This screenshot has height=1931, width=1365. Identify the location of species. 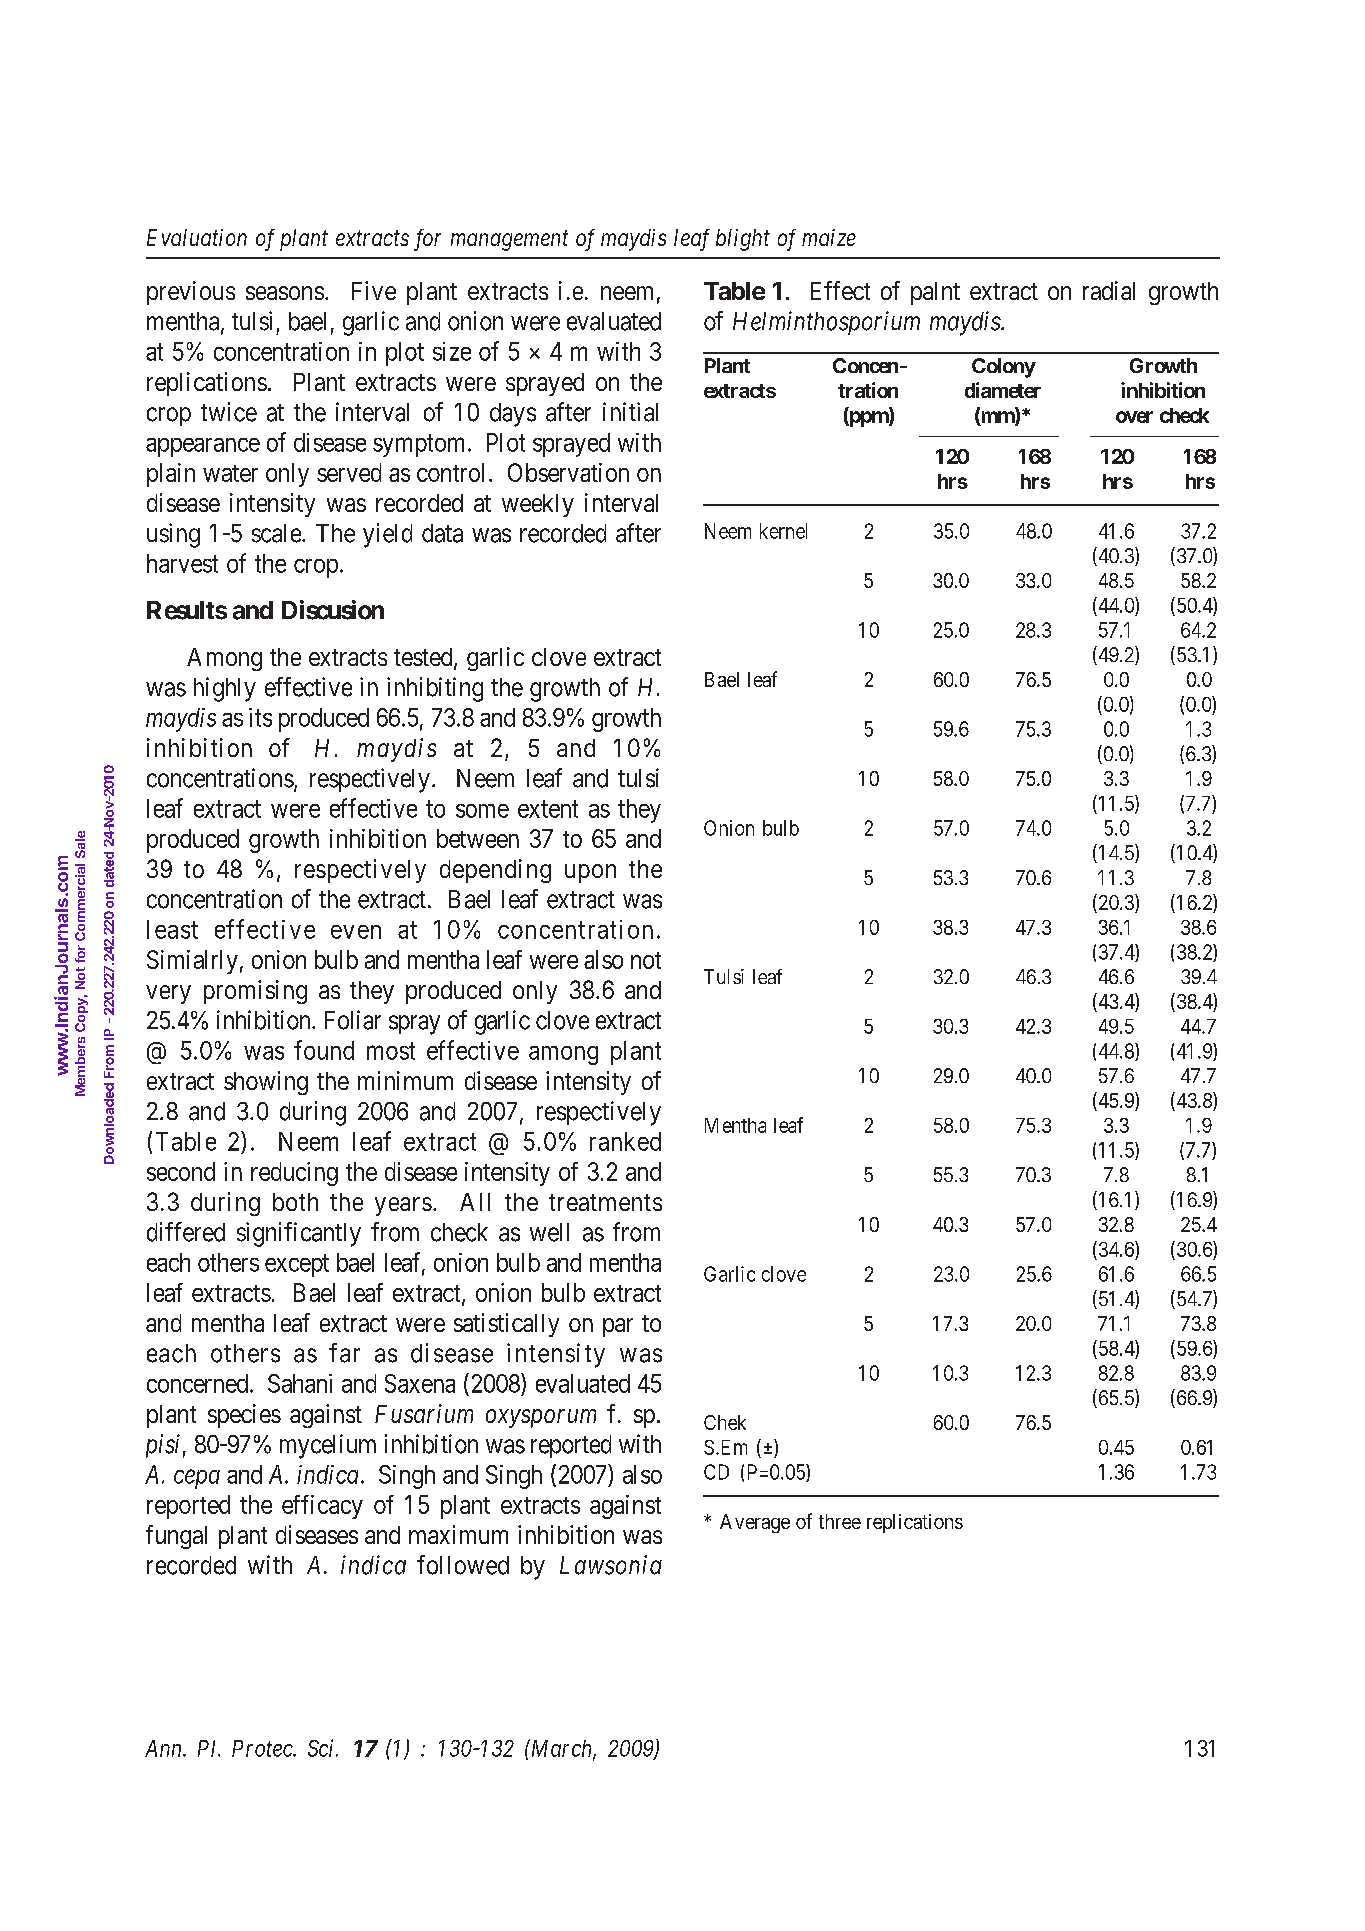
(244, 1416).
